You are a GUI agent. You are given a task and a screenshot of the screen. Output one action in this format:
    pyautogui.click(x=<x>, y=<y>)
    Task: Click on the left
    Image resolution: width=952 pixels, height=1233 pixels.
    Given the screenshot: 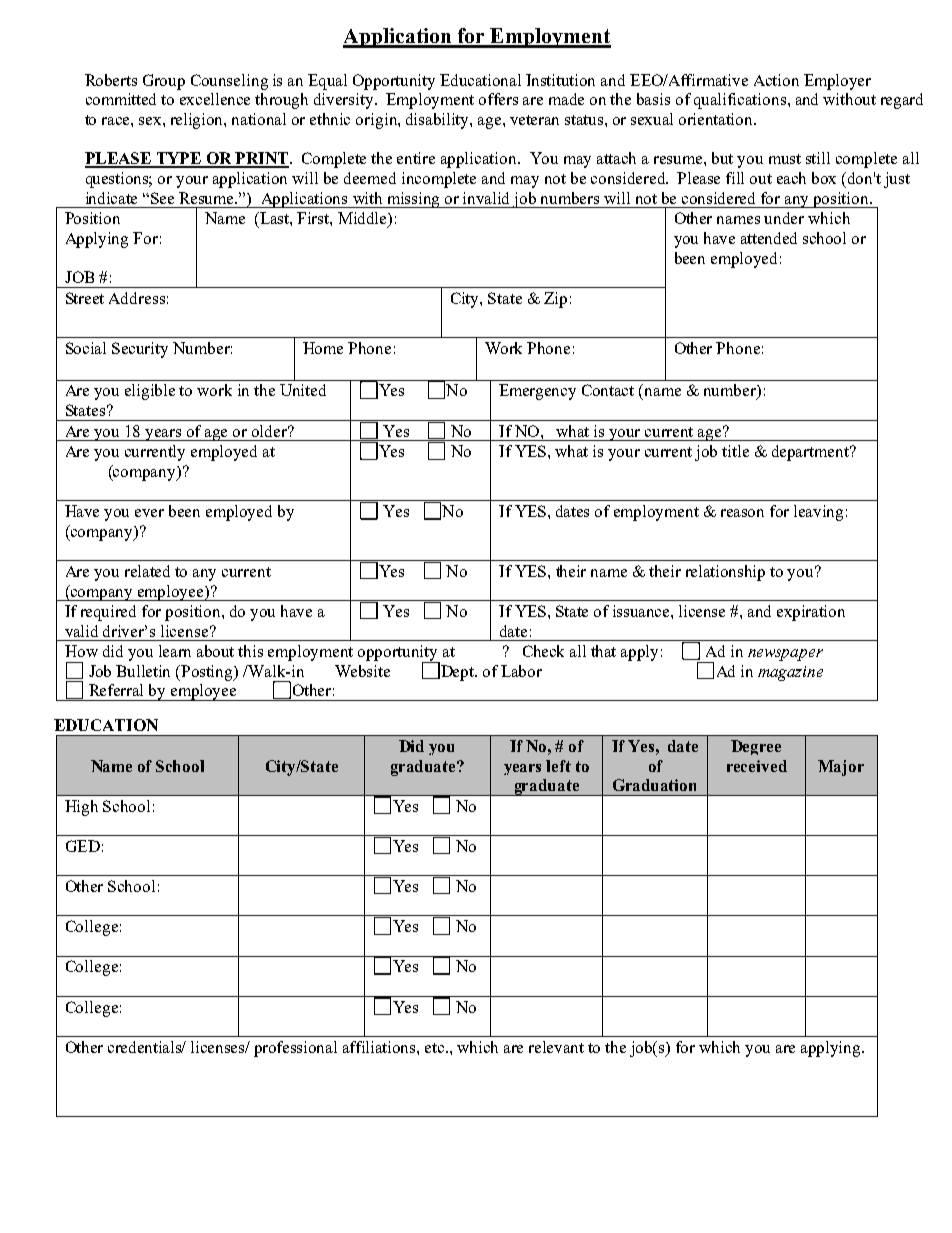 What is the action you would take?
    pyautogui.click(x=558, y=766)
